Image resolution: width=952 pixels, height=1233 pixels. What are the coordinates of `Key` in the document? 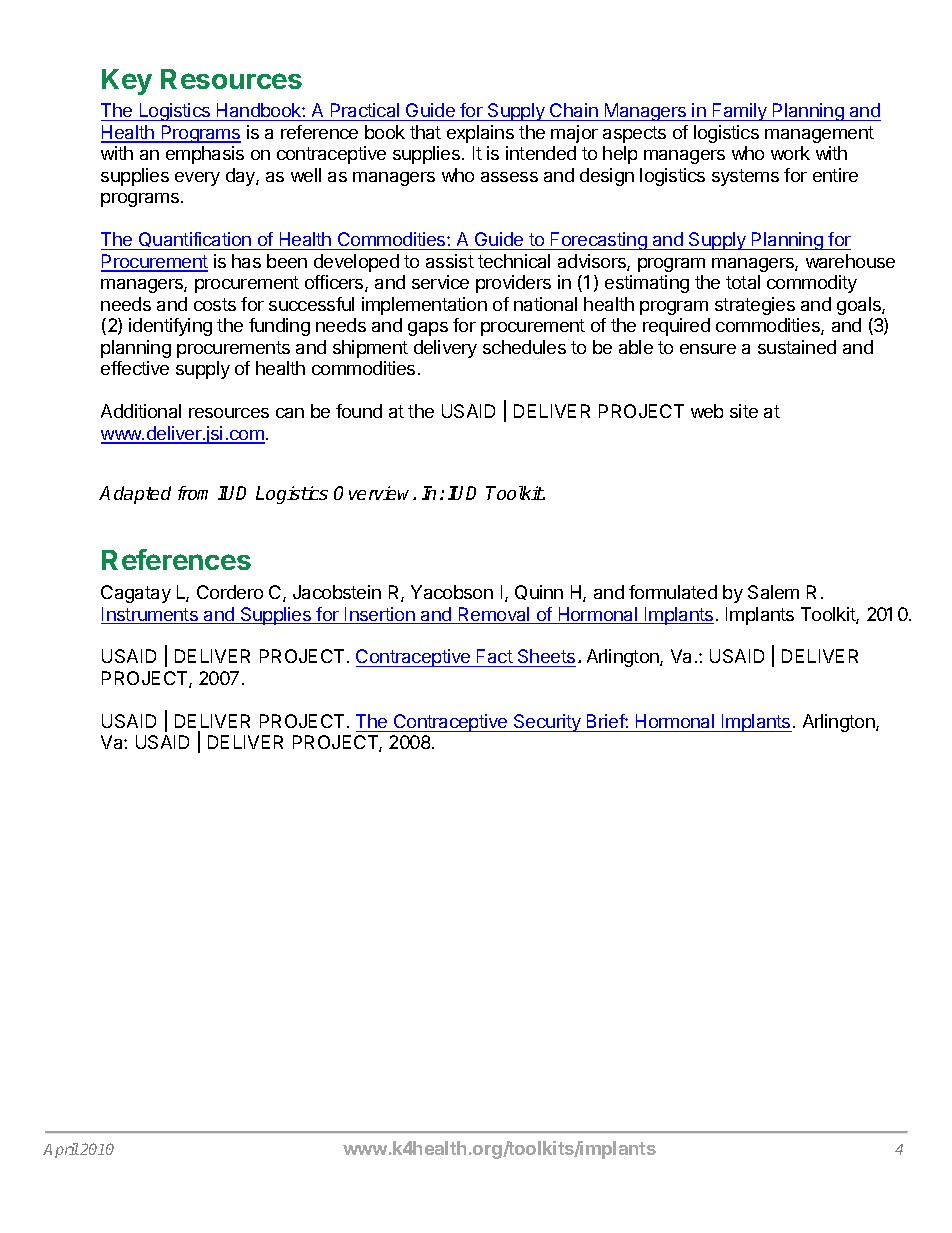 It's located at (127, 82).
